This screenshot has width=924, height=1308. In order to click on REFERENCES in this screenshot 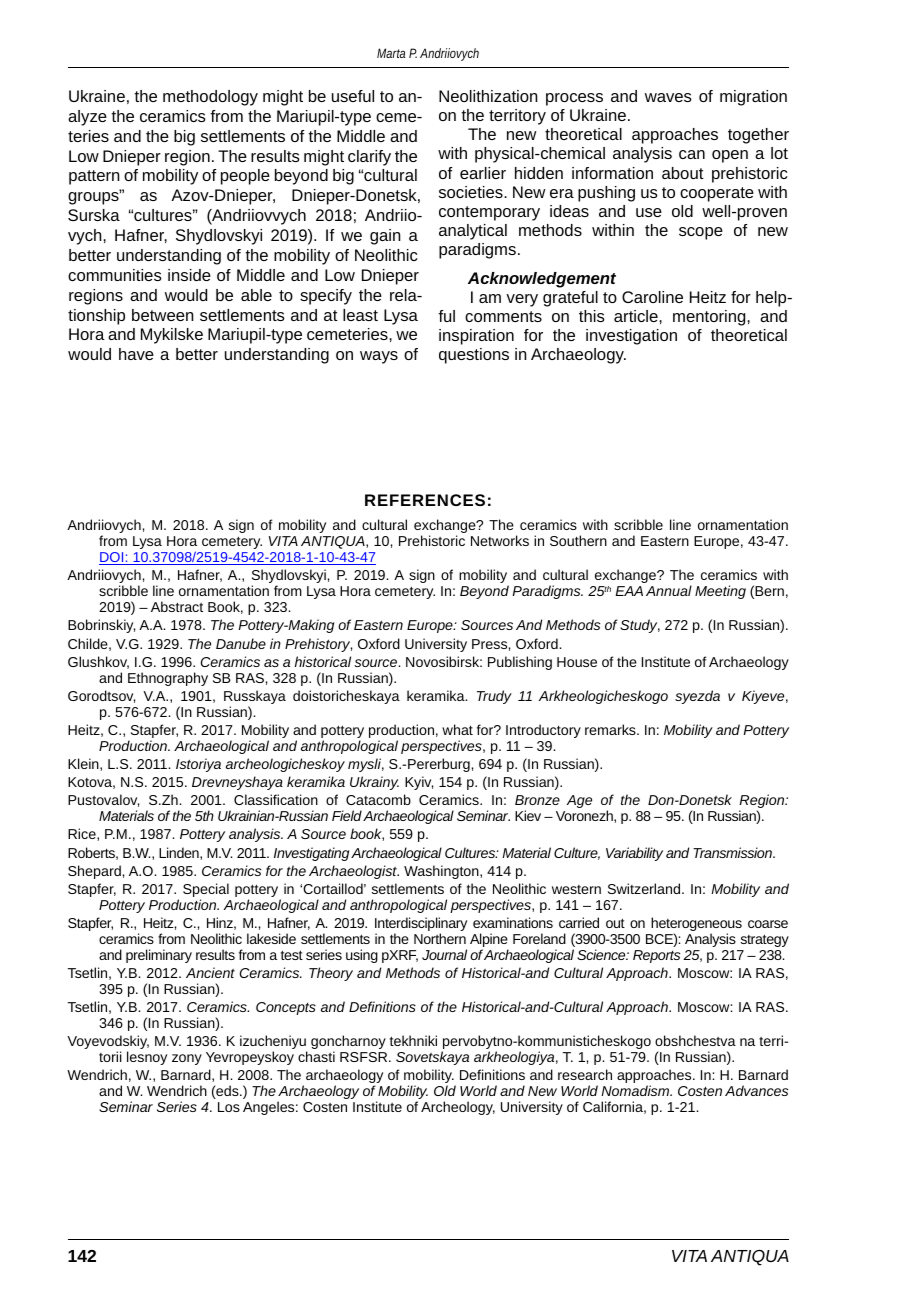, I will do `click(425, 500)`.
